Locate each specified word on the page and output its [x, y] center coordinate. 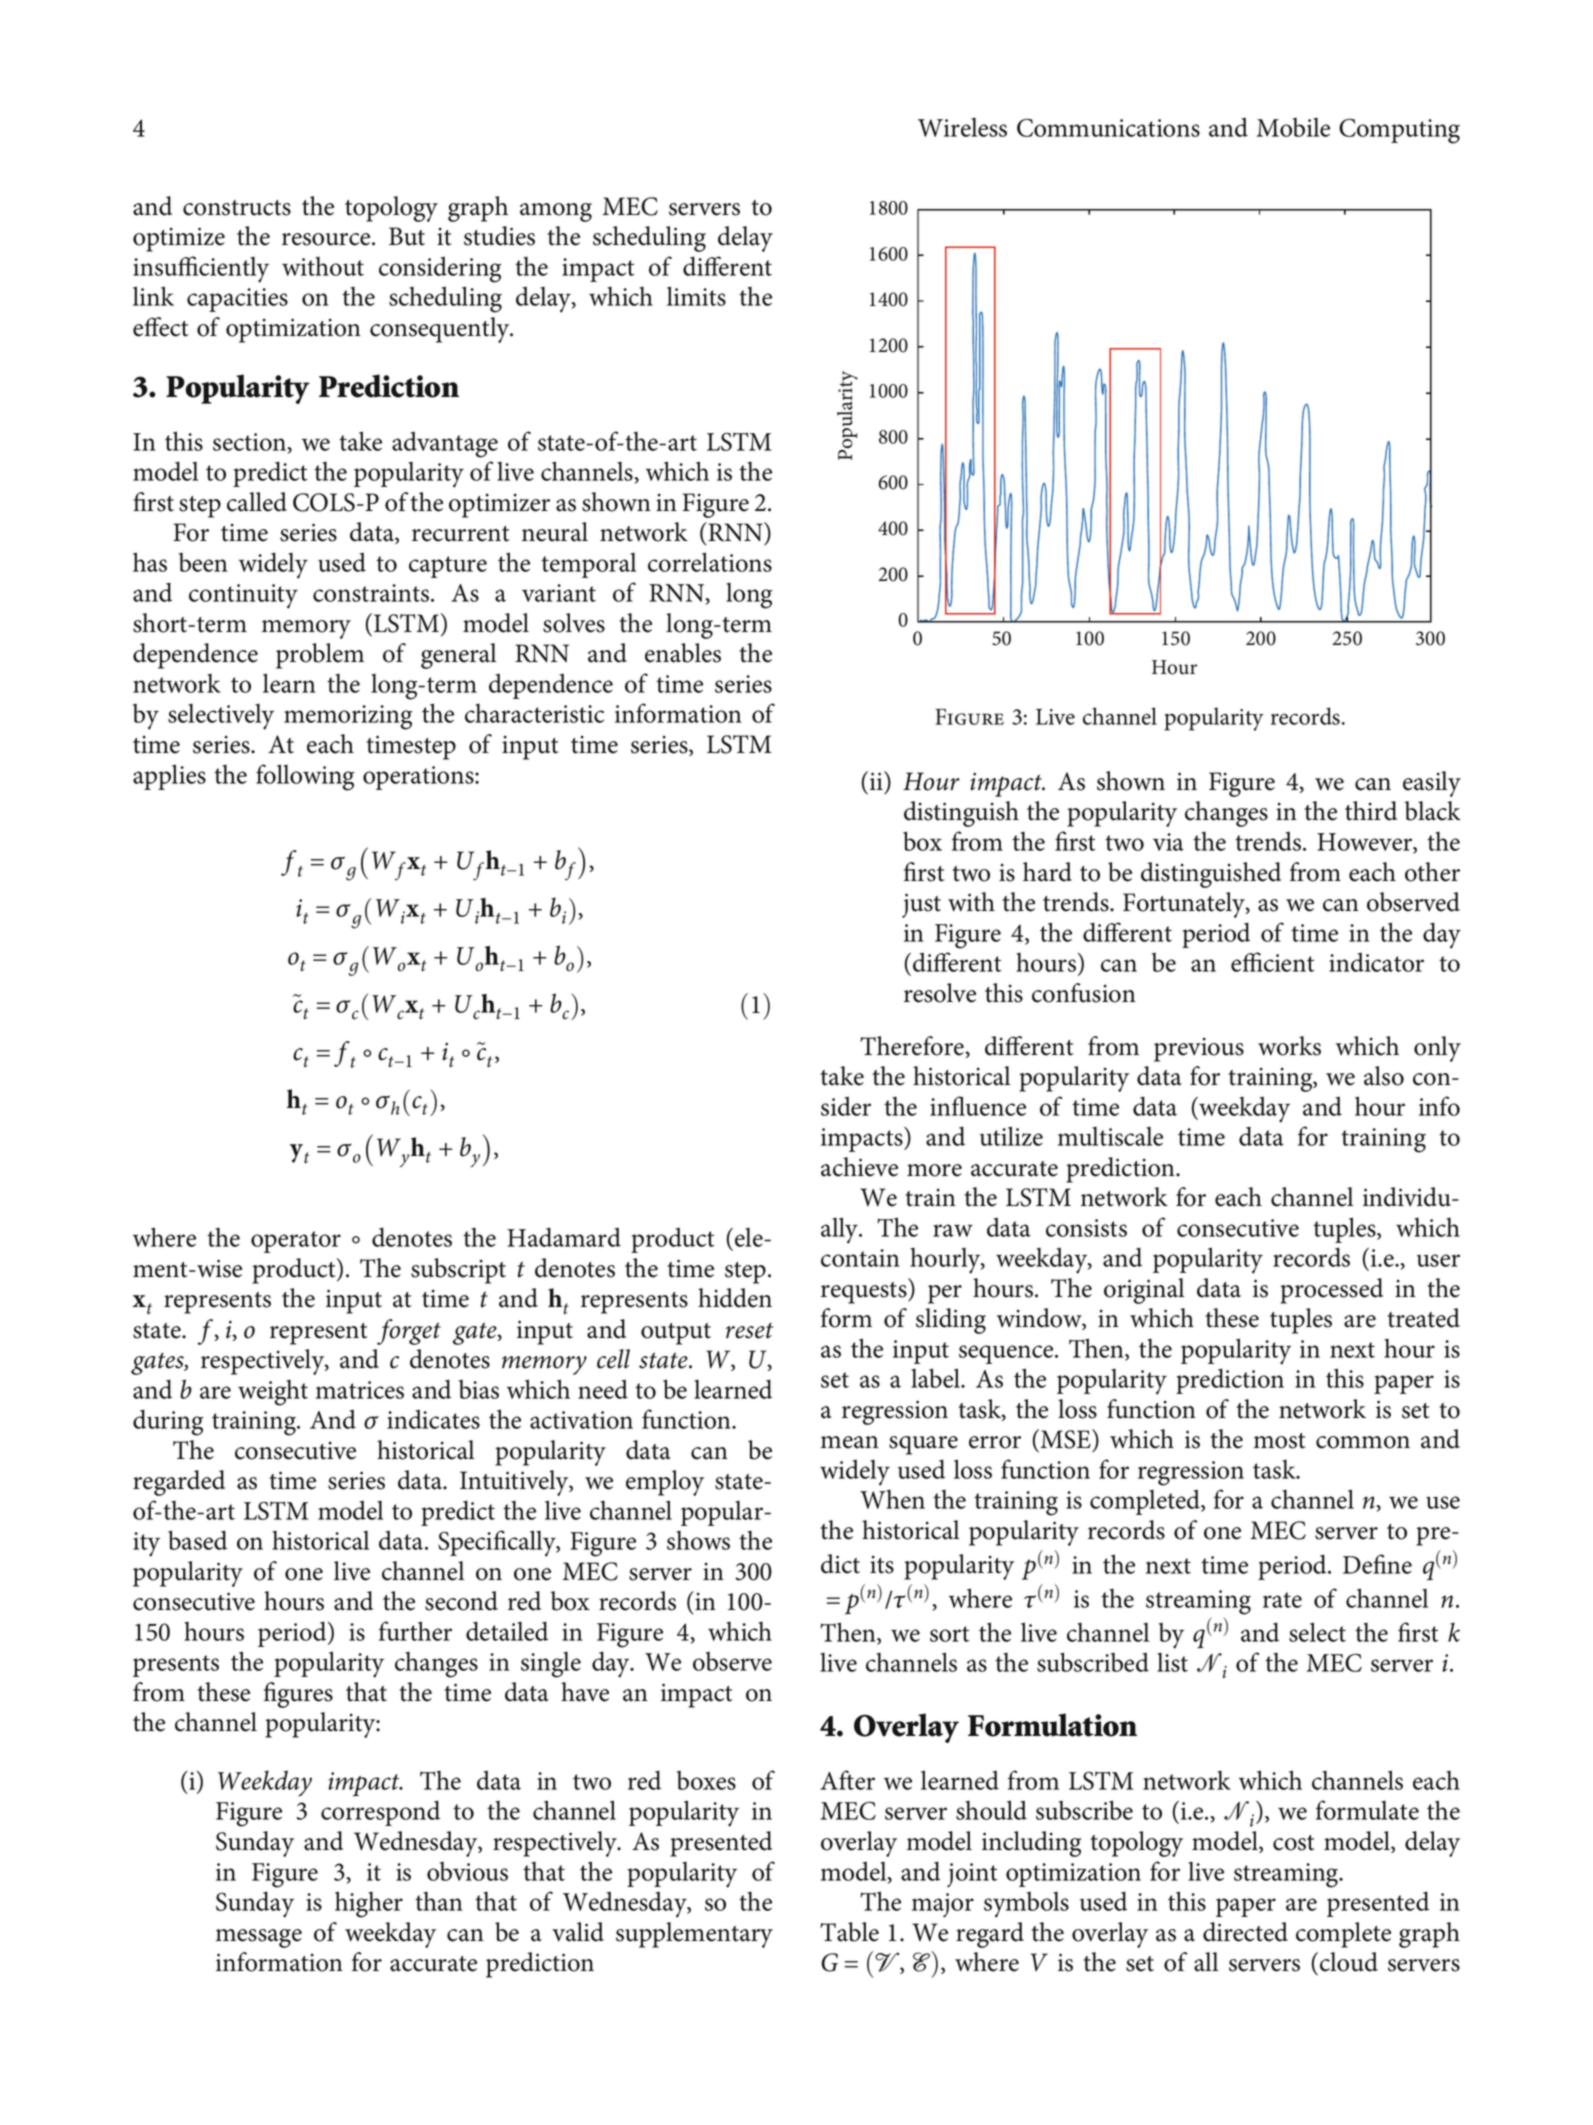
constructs [237, 208]
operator [296, 1242]
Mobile [1293, 127]
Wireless [962, 127]
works [1289, 1046]
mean [850, 1442]
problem [320, 656]
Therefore [913, 1046]
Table [849, 1932]
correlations [710, 562]
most [1279, 1441]
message [259, 1938]
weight [273, 1392]
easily [1432, 784]
